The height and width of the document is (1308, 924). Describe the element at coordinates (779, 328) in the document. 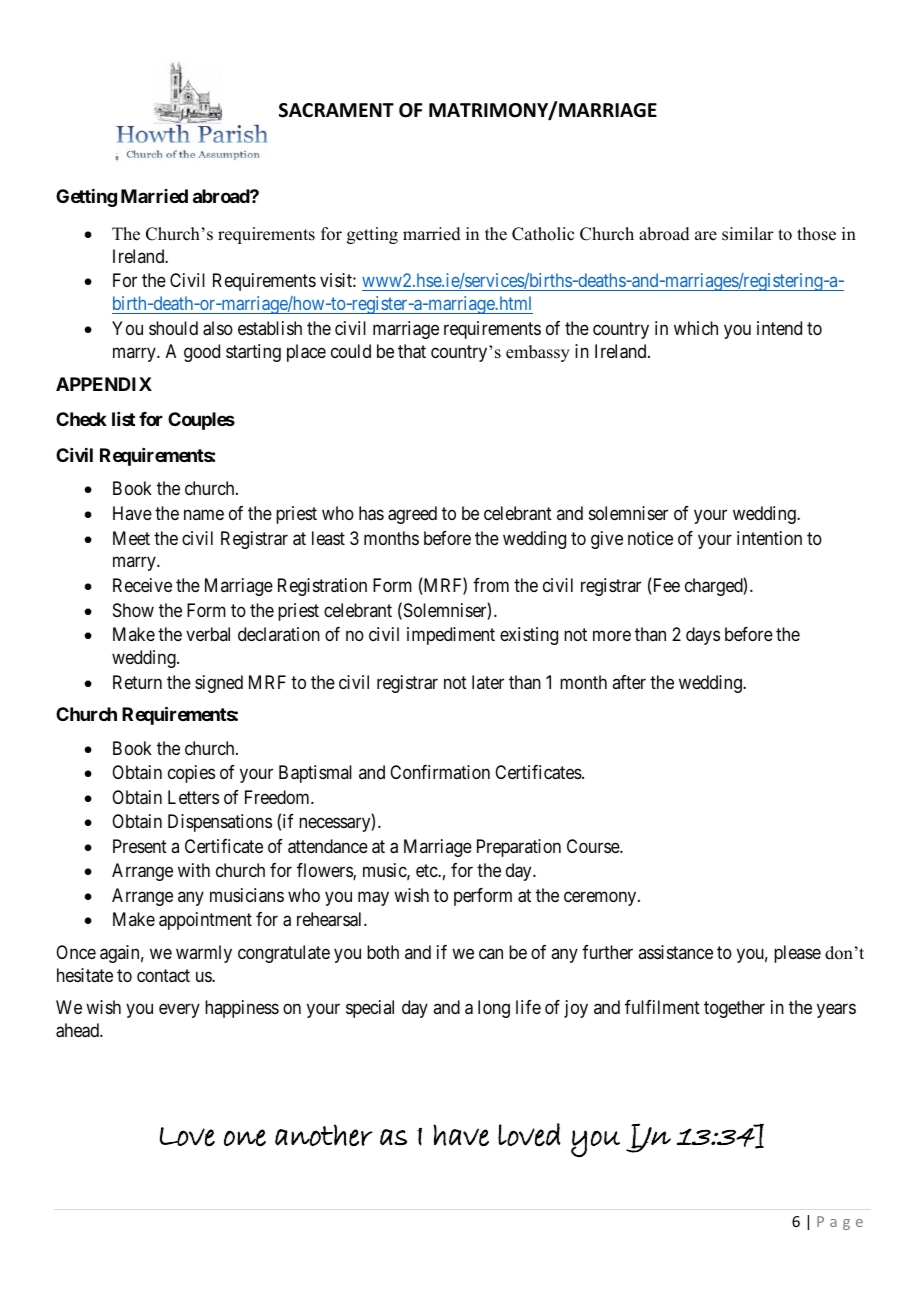

I see `intend` at that location.
